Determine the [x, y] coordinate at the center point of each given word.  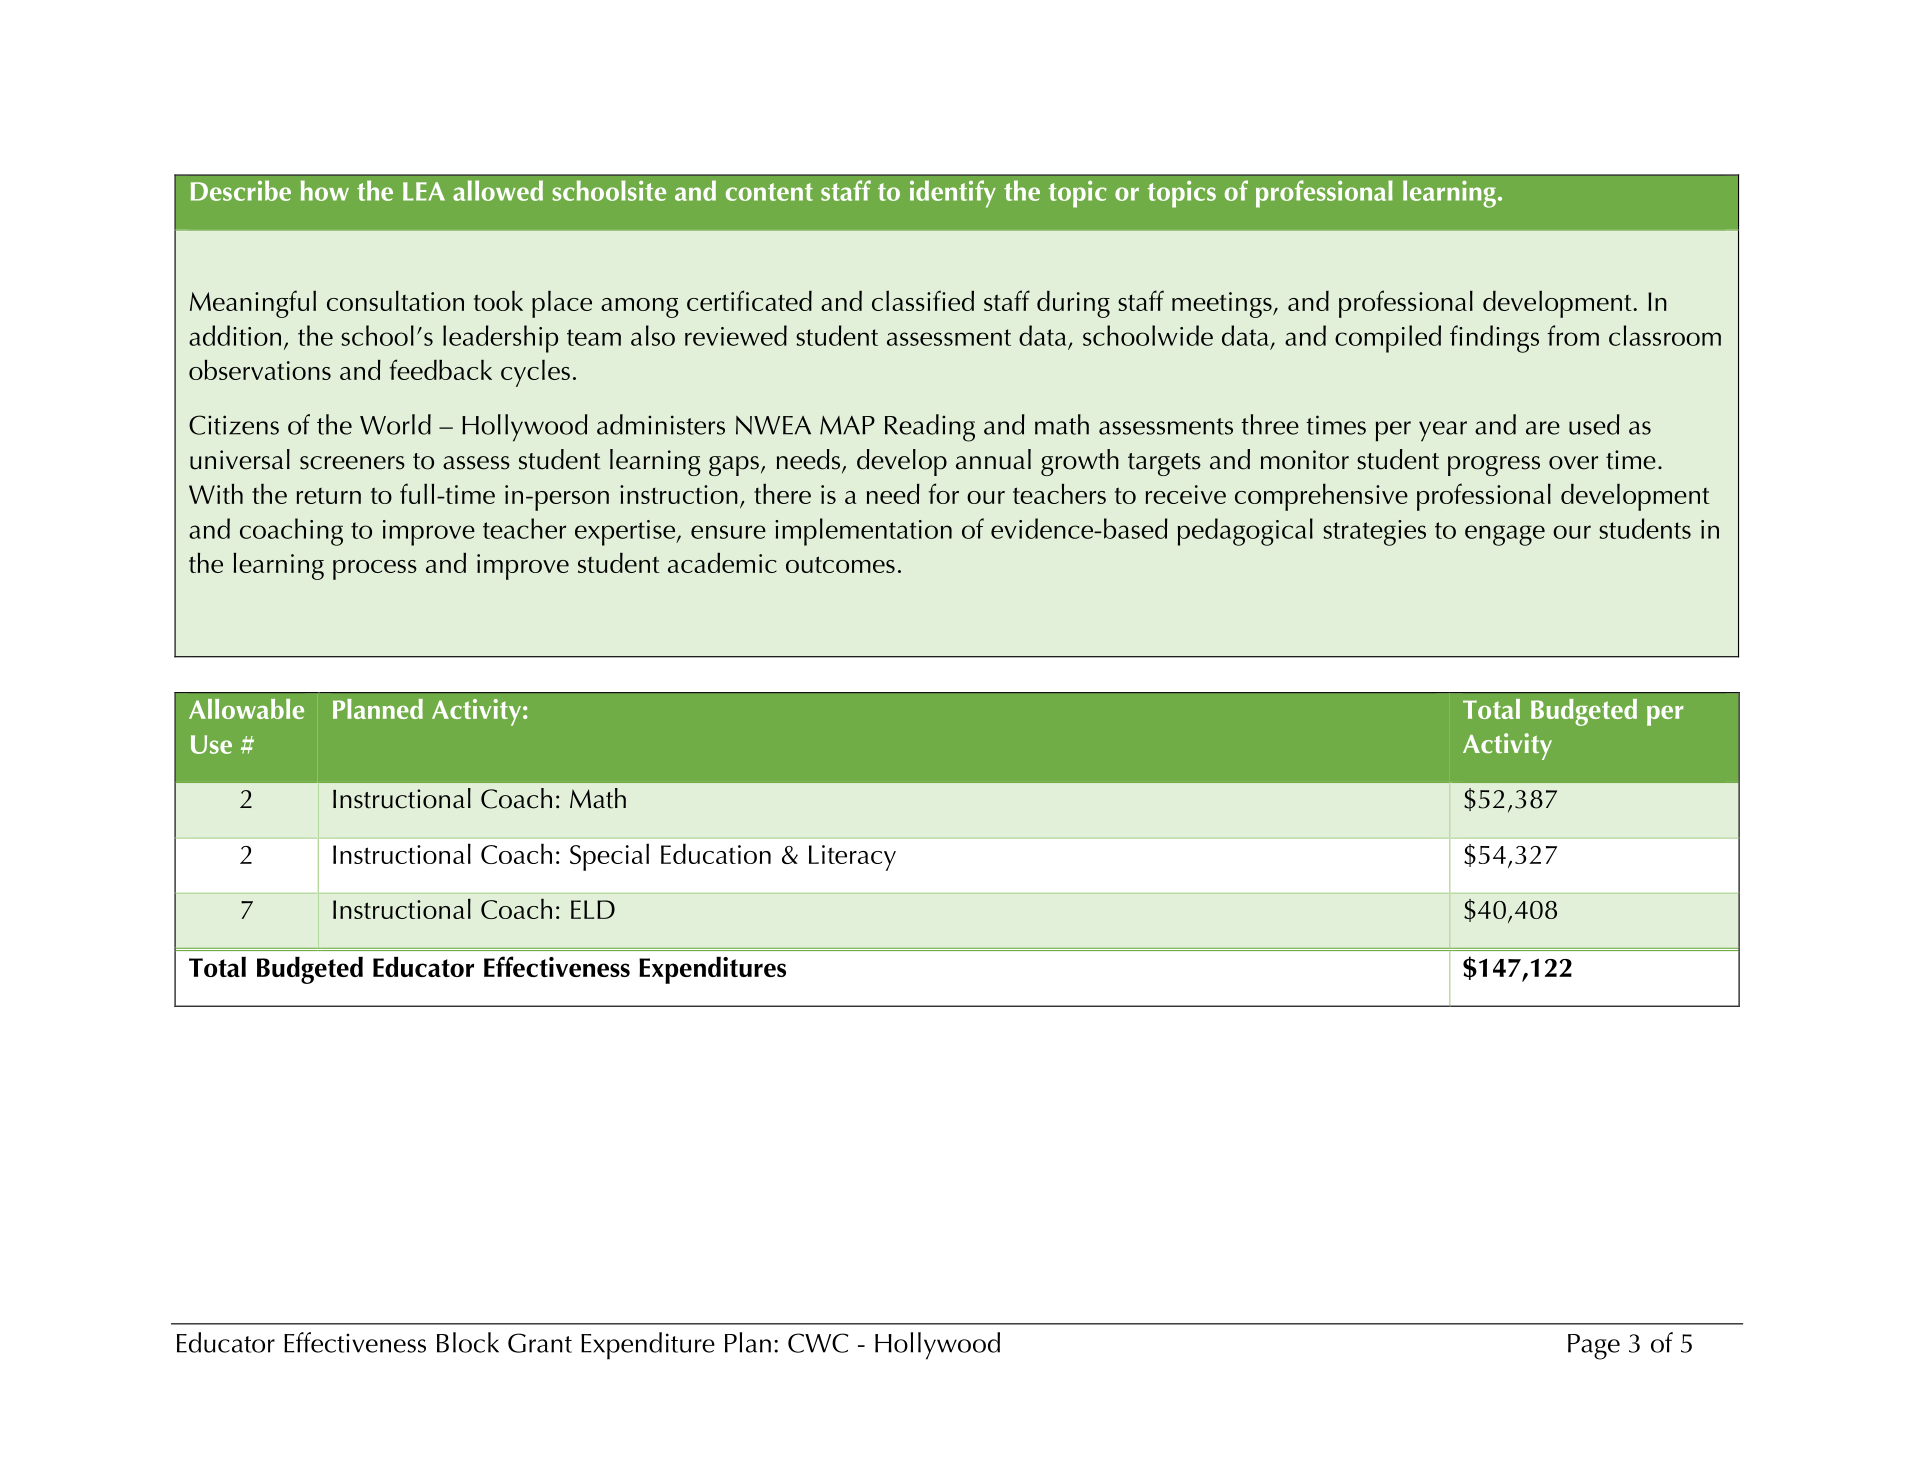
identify [953, 194]
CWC [818, 1343]
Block [468, 1342]
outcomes [840, 564]
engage [1505, 535]
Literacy [852, 858]
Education [716, 854]
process [375, 570]
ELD [593, 909]
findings [1494, 339]
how [325, 190]
